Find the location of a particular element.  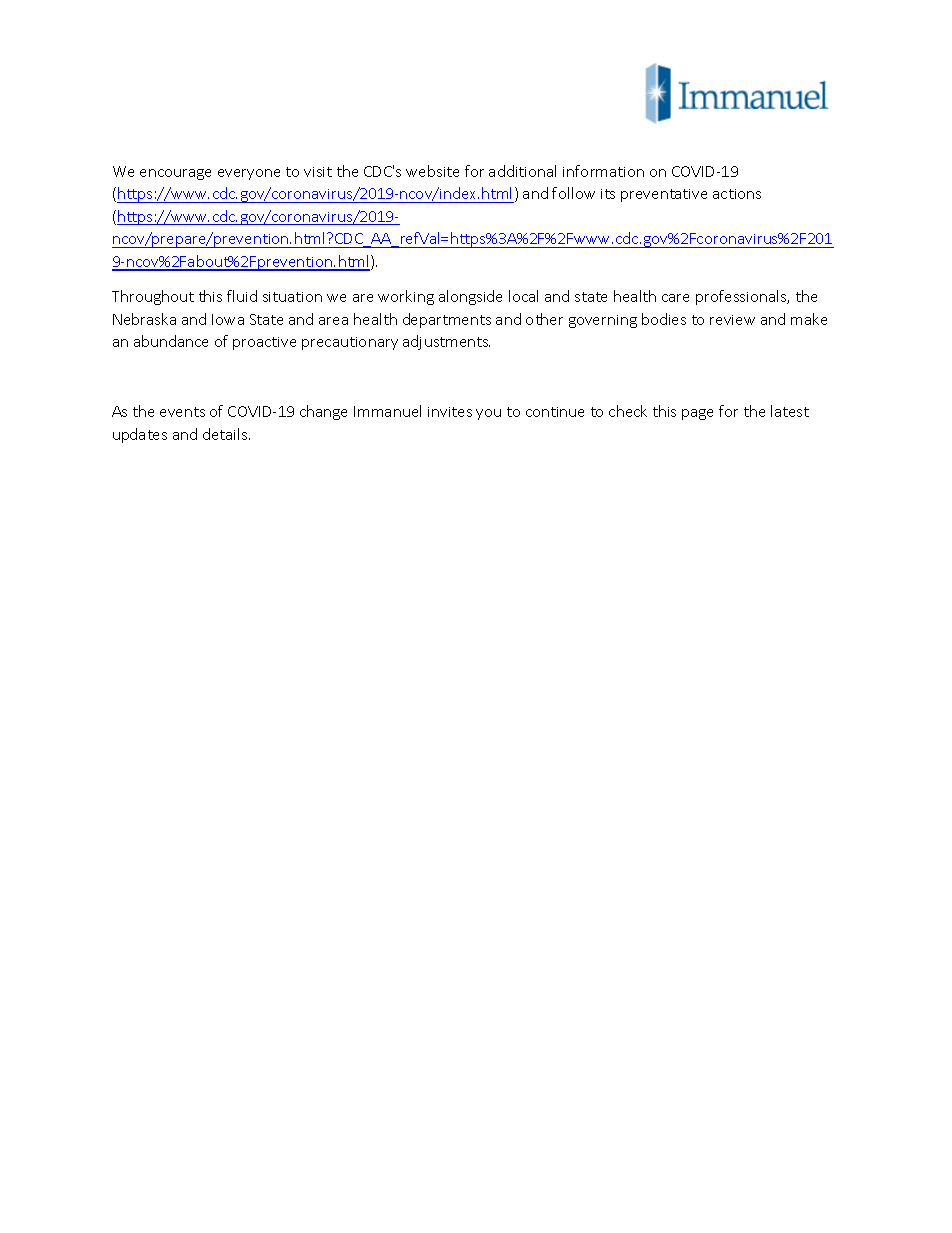

local is located at coordinates (523, 296).
